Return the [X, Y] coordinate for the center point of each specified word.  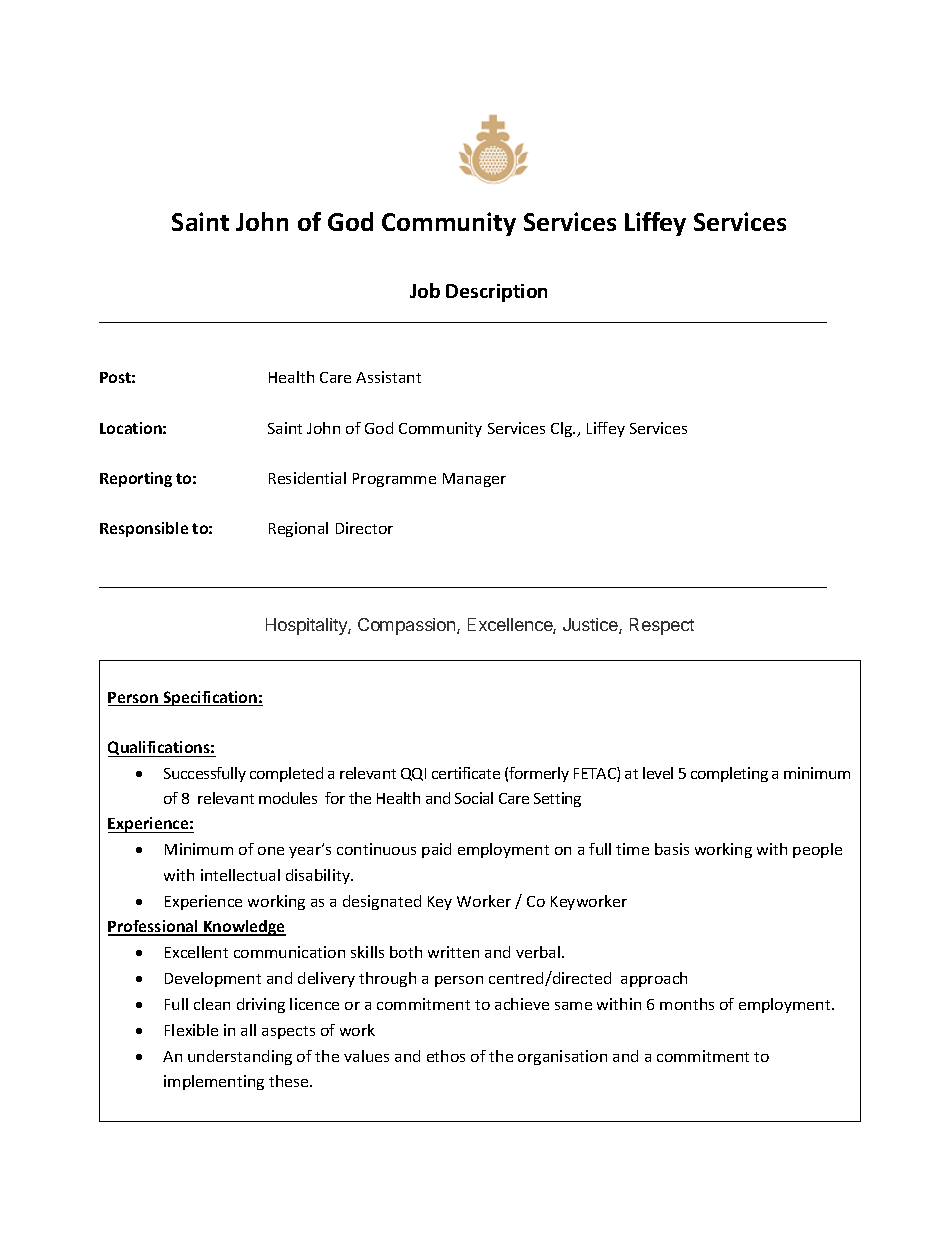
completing [729, 774]
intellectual [240, 875]
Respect [662, 626]
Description [496, 293]
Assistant [388, 377]
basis [672, 849]
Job [425, 290]
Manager [474, 480]
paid [436, 850]
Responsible [144, 529]
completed [286, 774]
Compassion [408, 626]
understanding [240, 1057]
